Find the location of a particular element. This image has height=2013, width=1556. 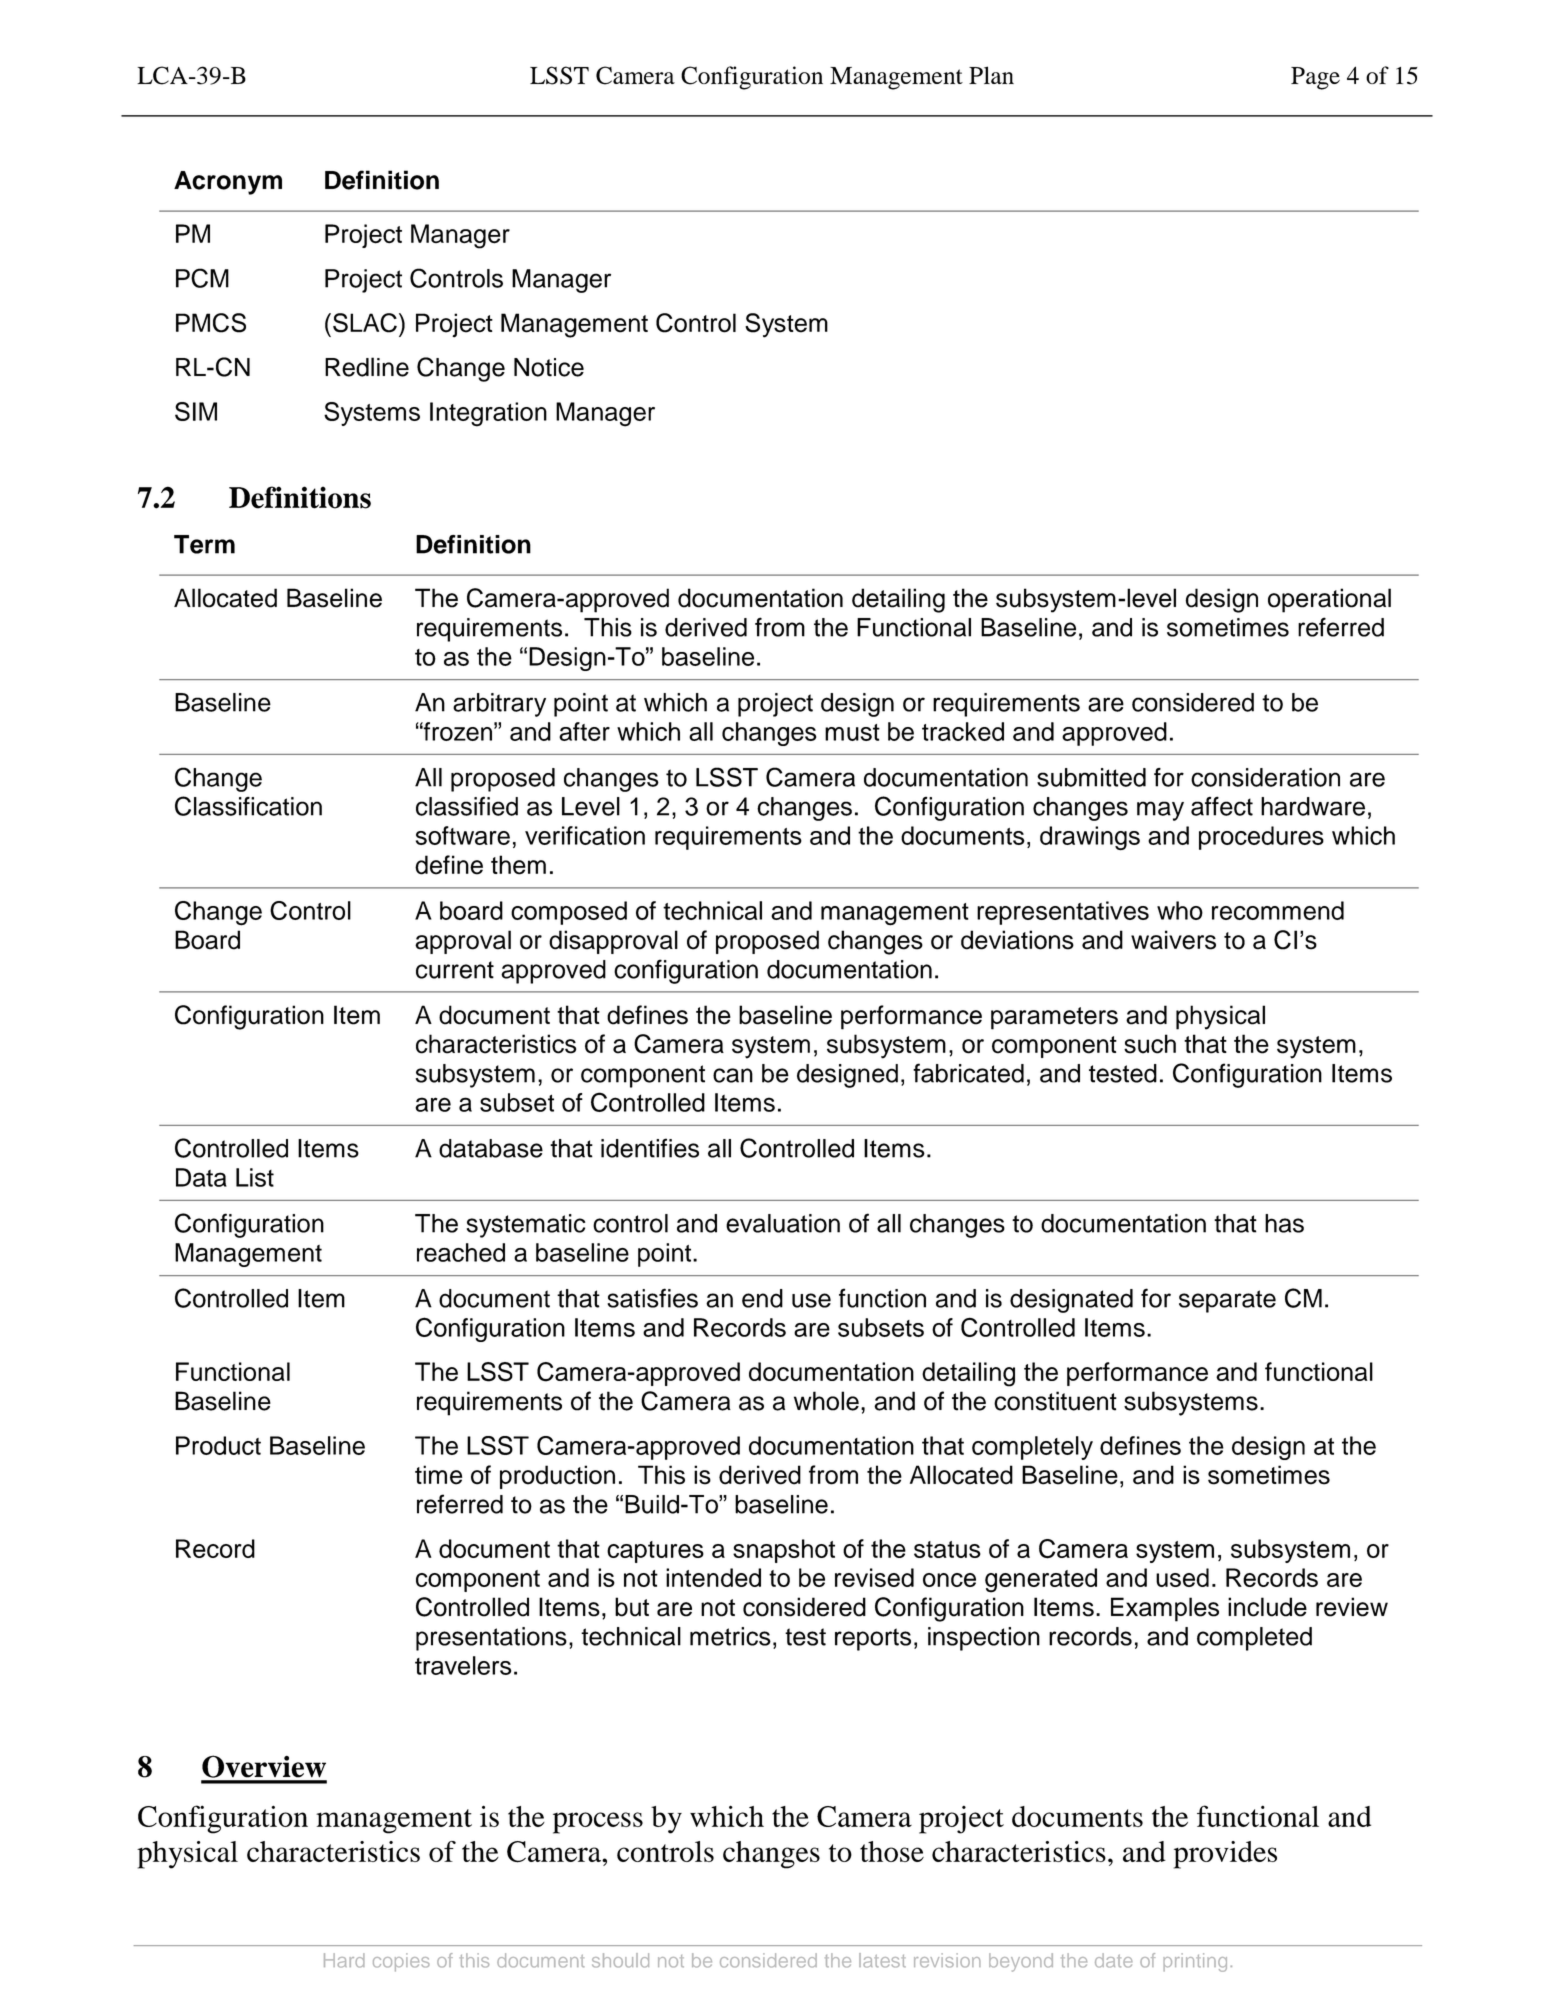

those is located at coordinates (892, 1851).
